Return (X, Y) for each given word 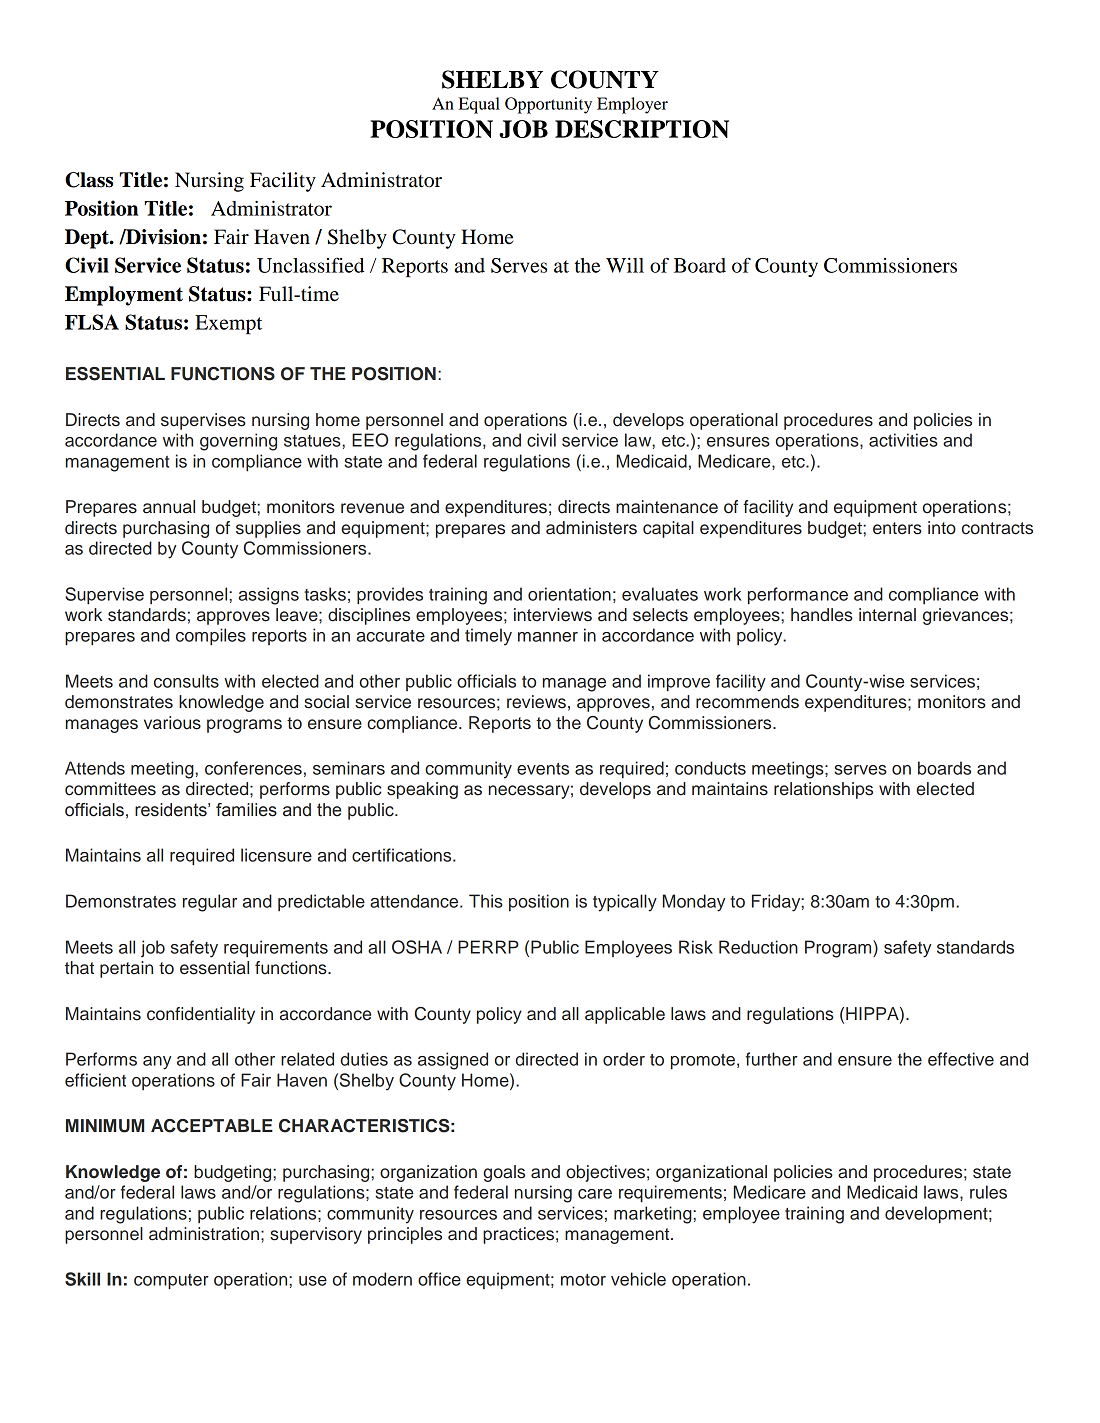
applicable (625, 1015)
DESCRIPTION (642, 129)
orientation (569, 594)
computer (171, 1281)
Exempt (228, 325)
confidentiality (201, 1015)
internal (887, 615)
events (543, 769)
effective (961, 1059)
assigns (269, 596)
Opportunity (548, 105)
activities (903, 440)
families (246, 810)
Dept (88, 239)
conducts (710, 768)
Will (625, 265)
